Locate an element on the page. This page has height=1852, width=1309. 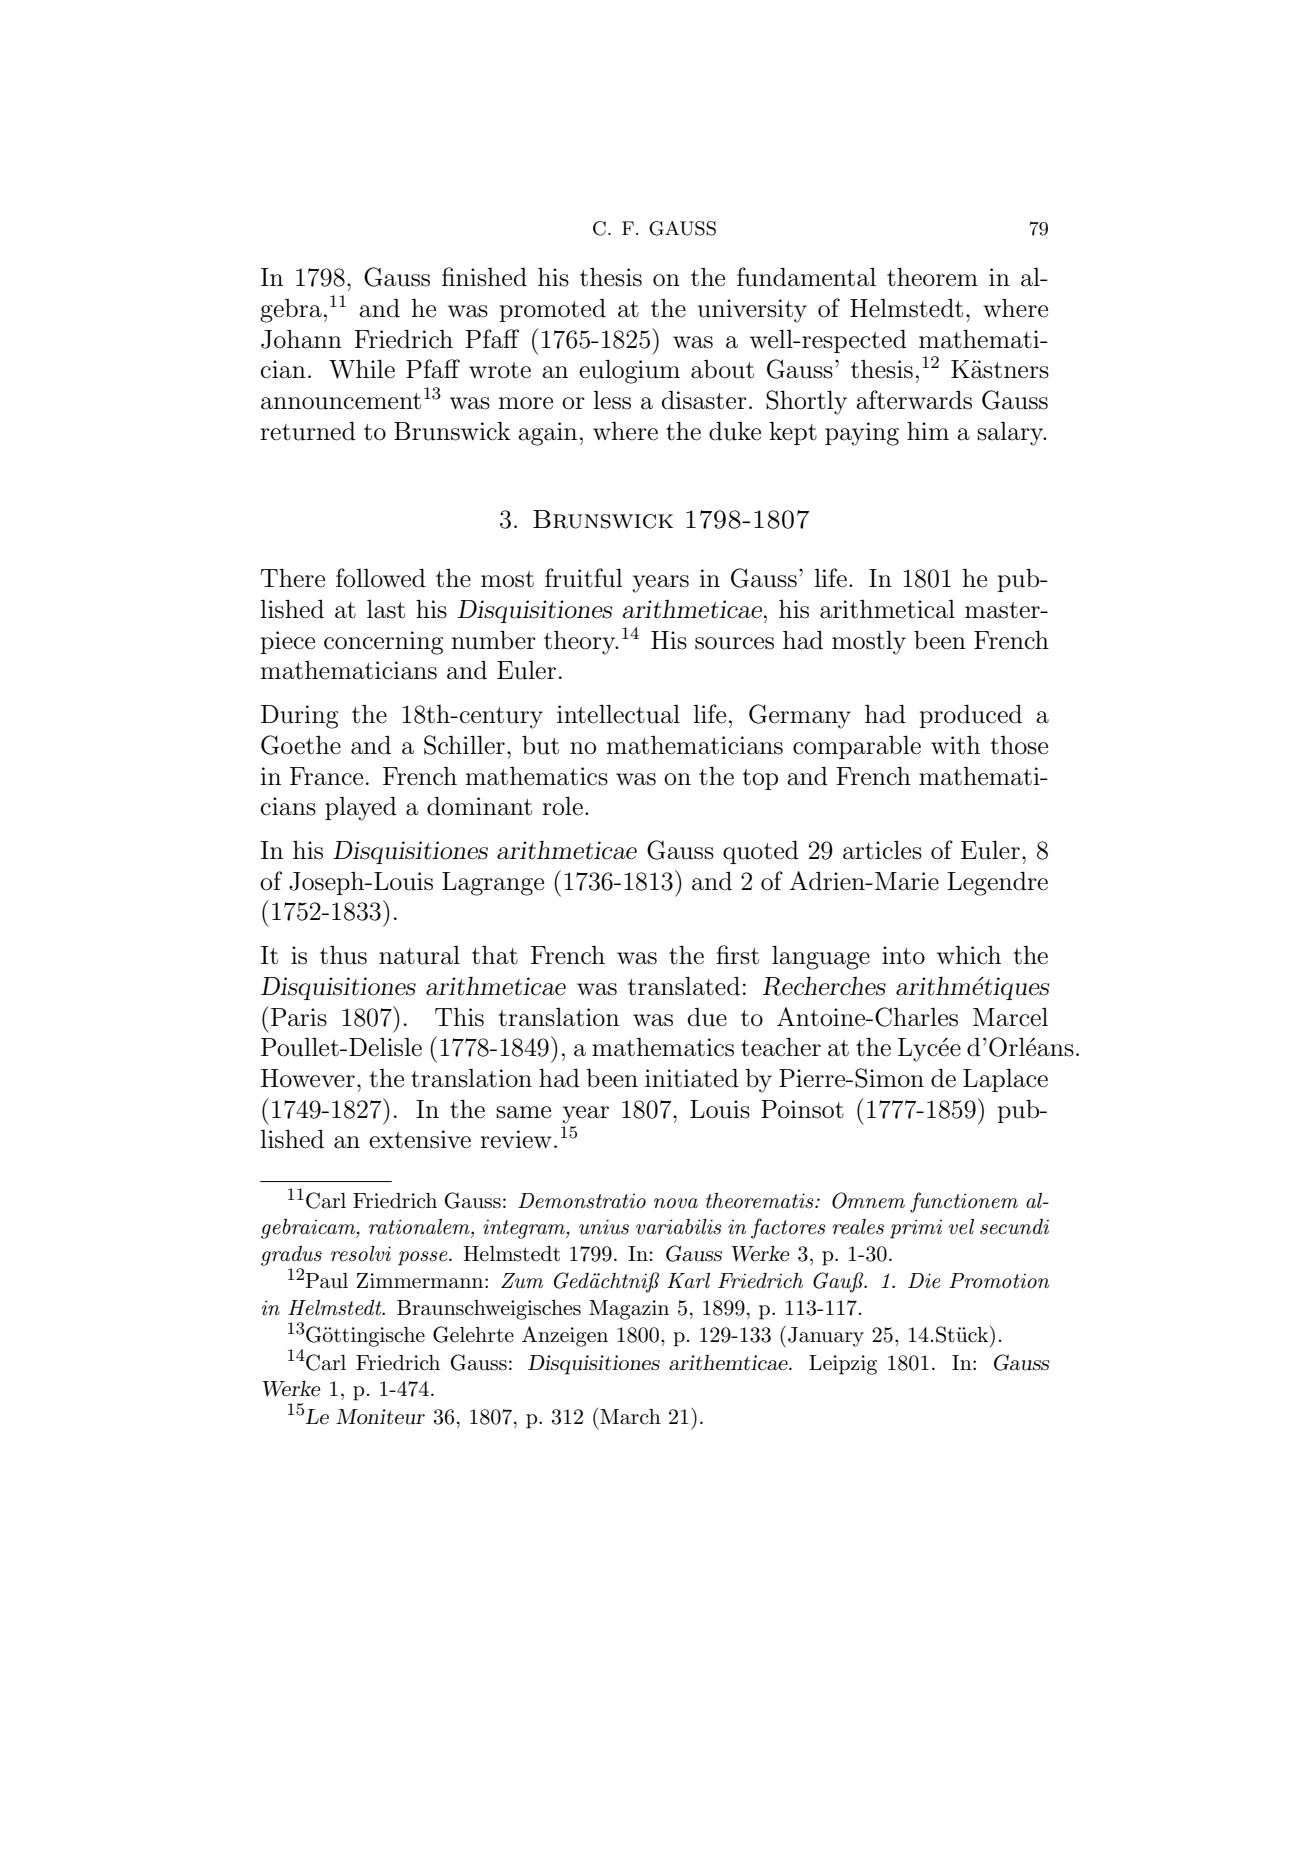
France is located at coordinates (326, 776).
